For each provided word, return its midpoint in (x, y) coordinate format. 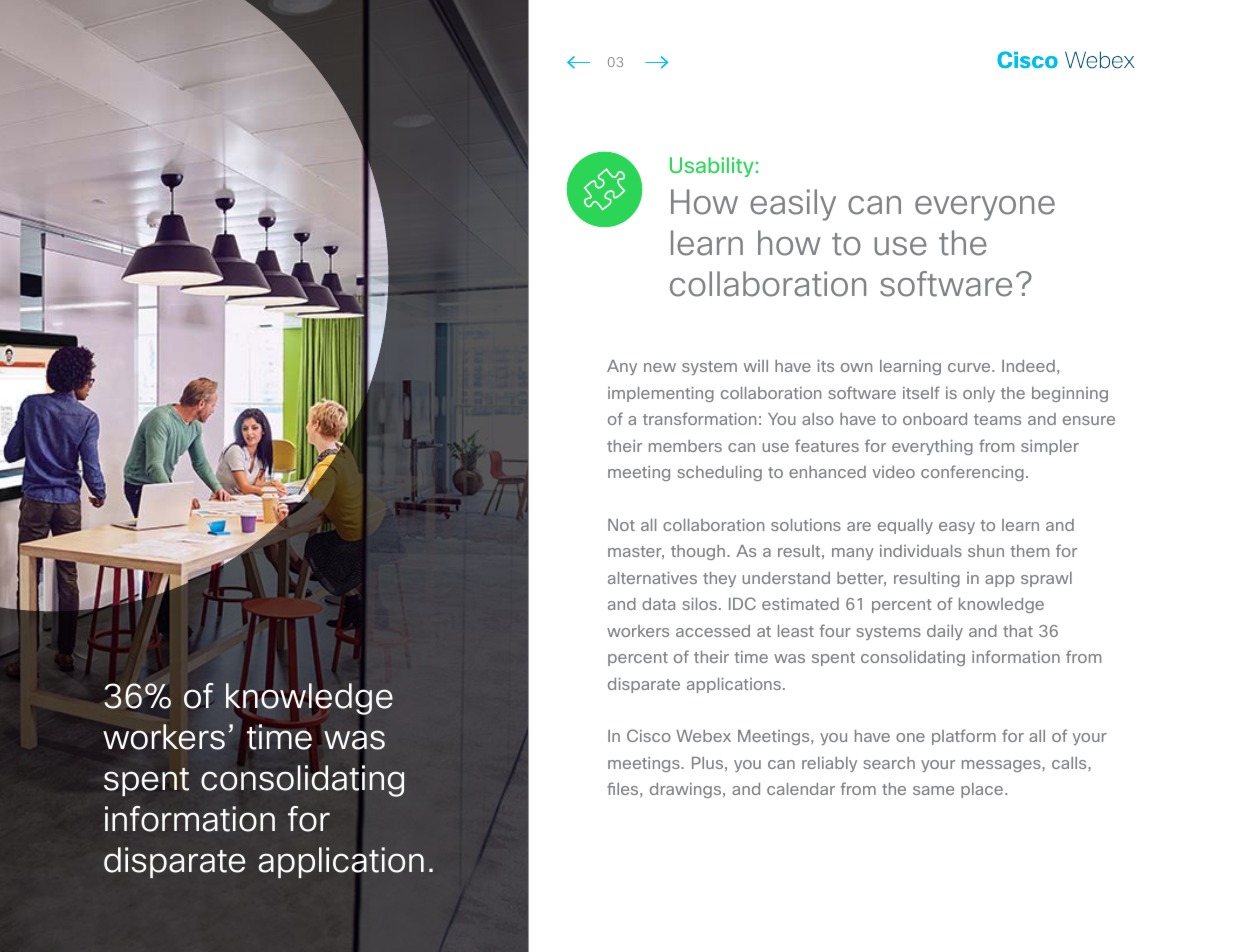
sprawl (1046, 579)
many (853, 554)
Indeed (1028, 366)
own (856, 367)
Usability (712, 167)
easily (793, 205)
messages (1002, 766)
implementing (661, 394)
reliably (829, 764)
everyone (985, 208)
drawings (687, 790)
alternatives (652, 578)
